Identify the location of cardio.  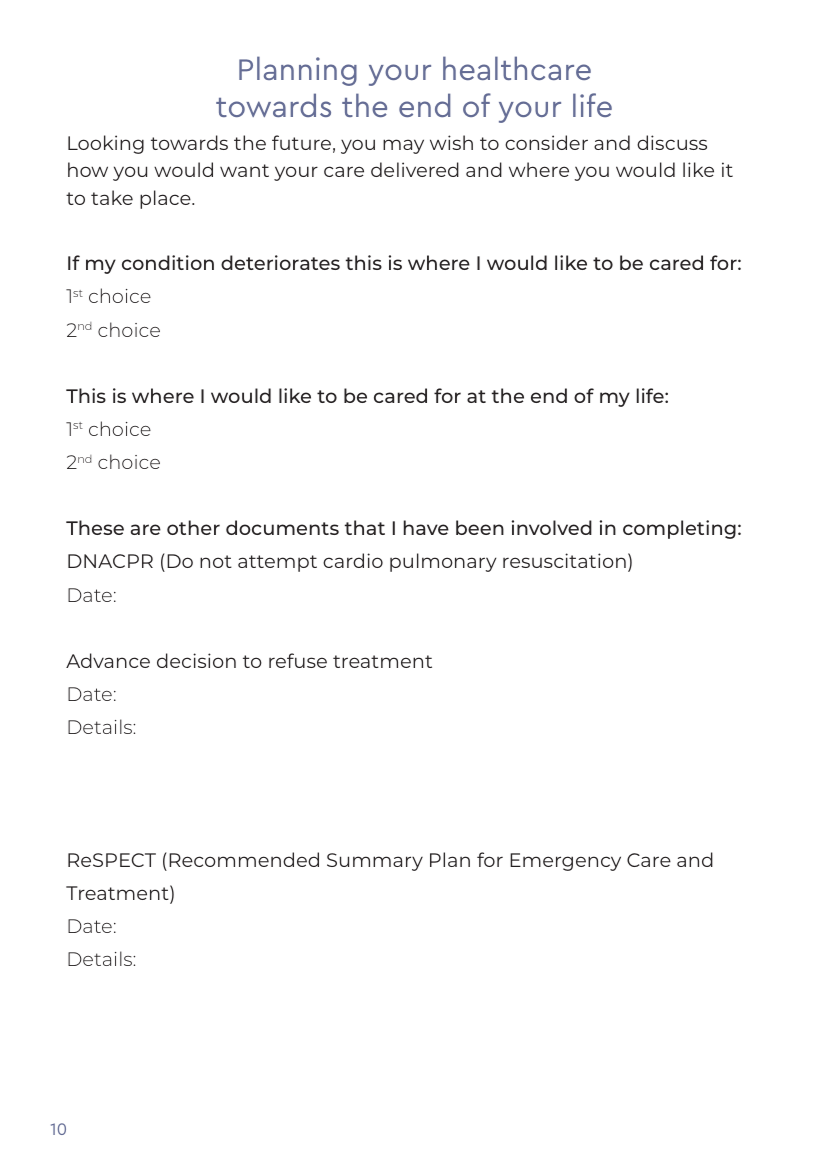
(353, 560).
